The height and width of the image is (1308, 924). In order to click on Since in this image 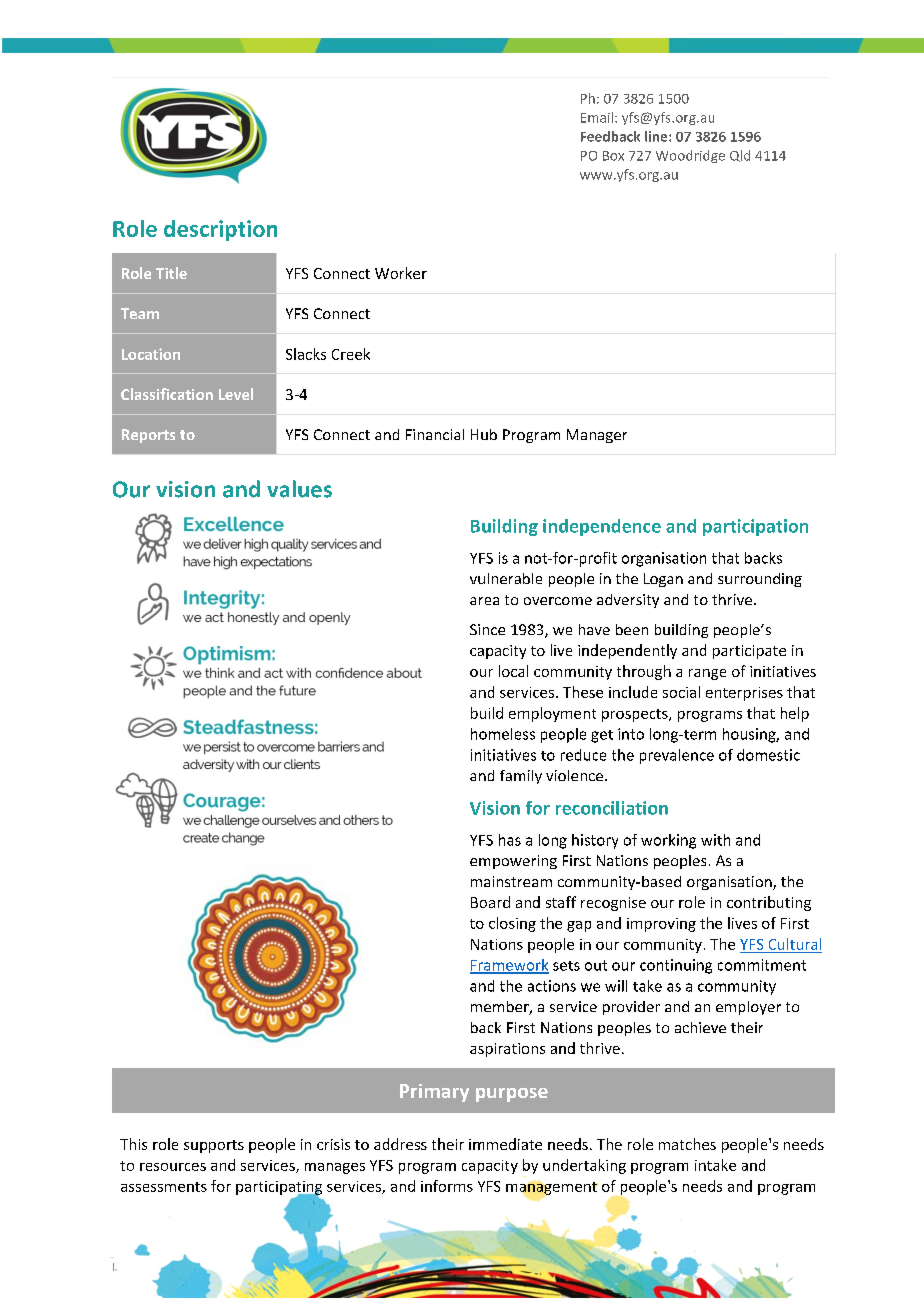, I will do `click(487, 629)`.
